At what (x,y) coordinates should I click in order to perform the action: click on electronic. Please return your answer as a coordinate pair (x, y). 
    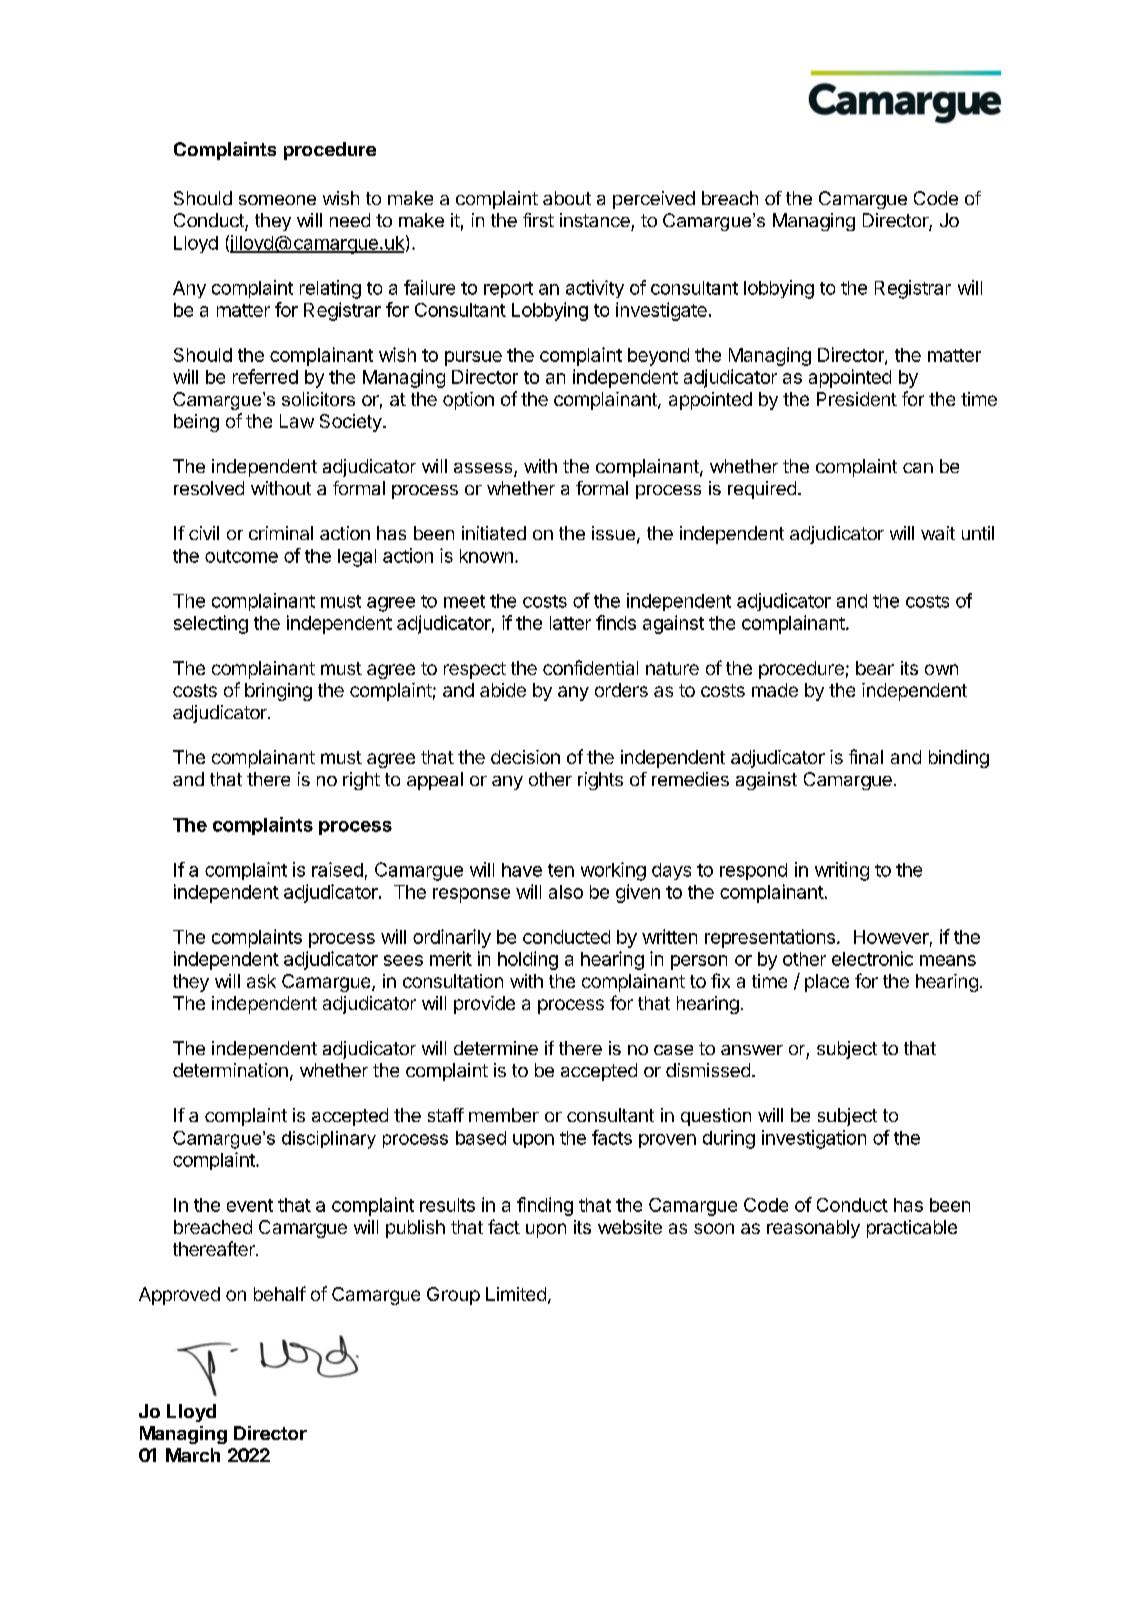
    Looking at the image, I should click on (872, 958).
